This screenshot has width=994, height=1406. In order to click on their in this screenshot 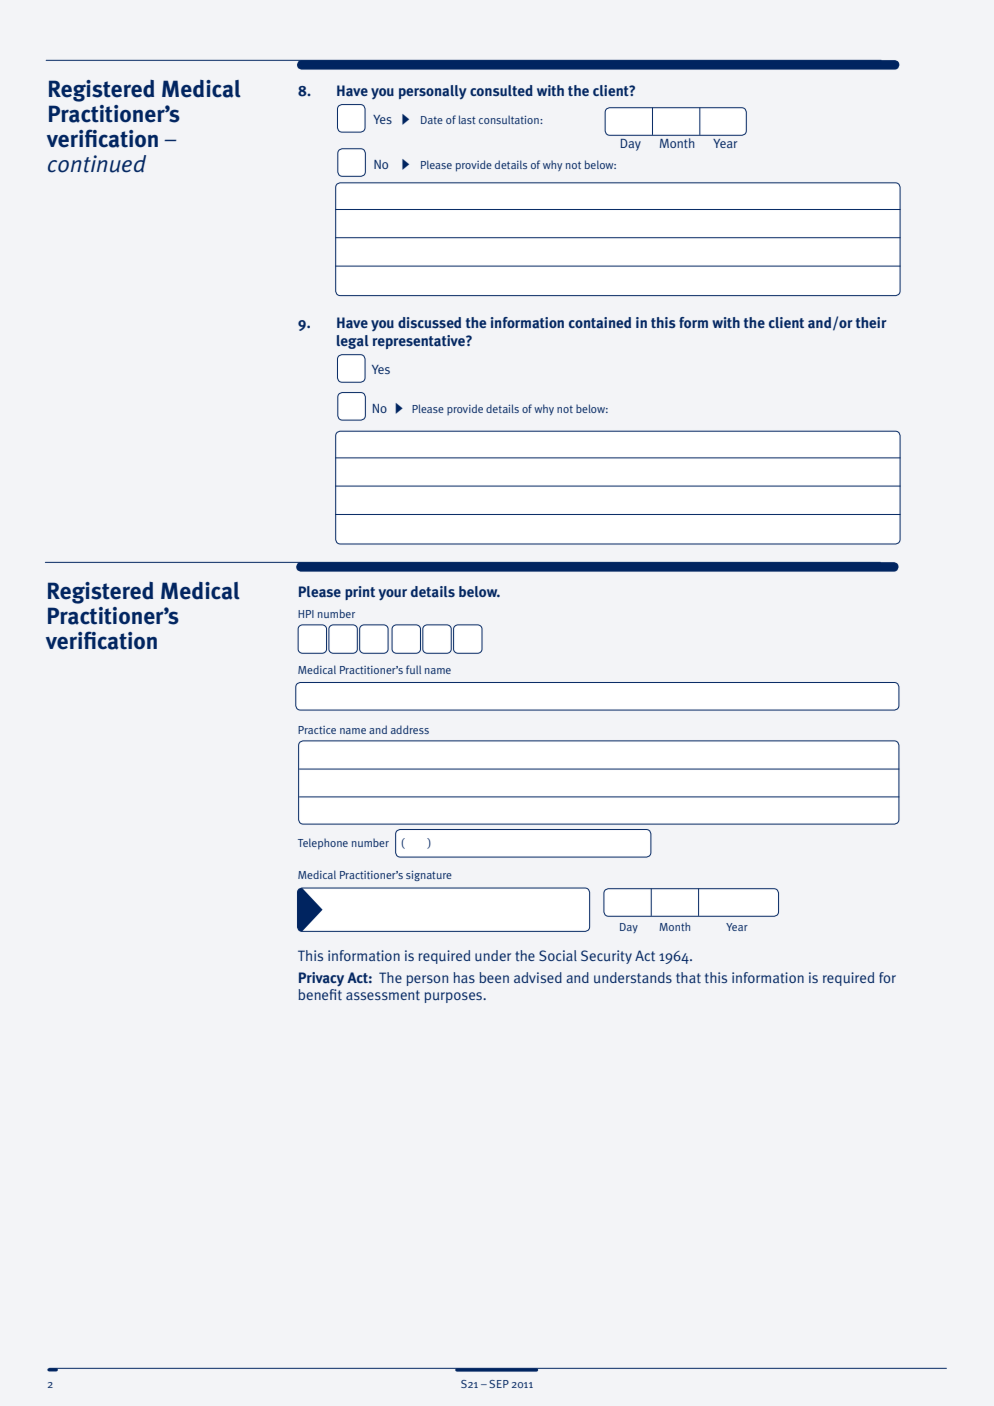, I will do `click(871, 322)`.
